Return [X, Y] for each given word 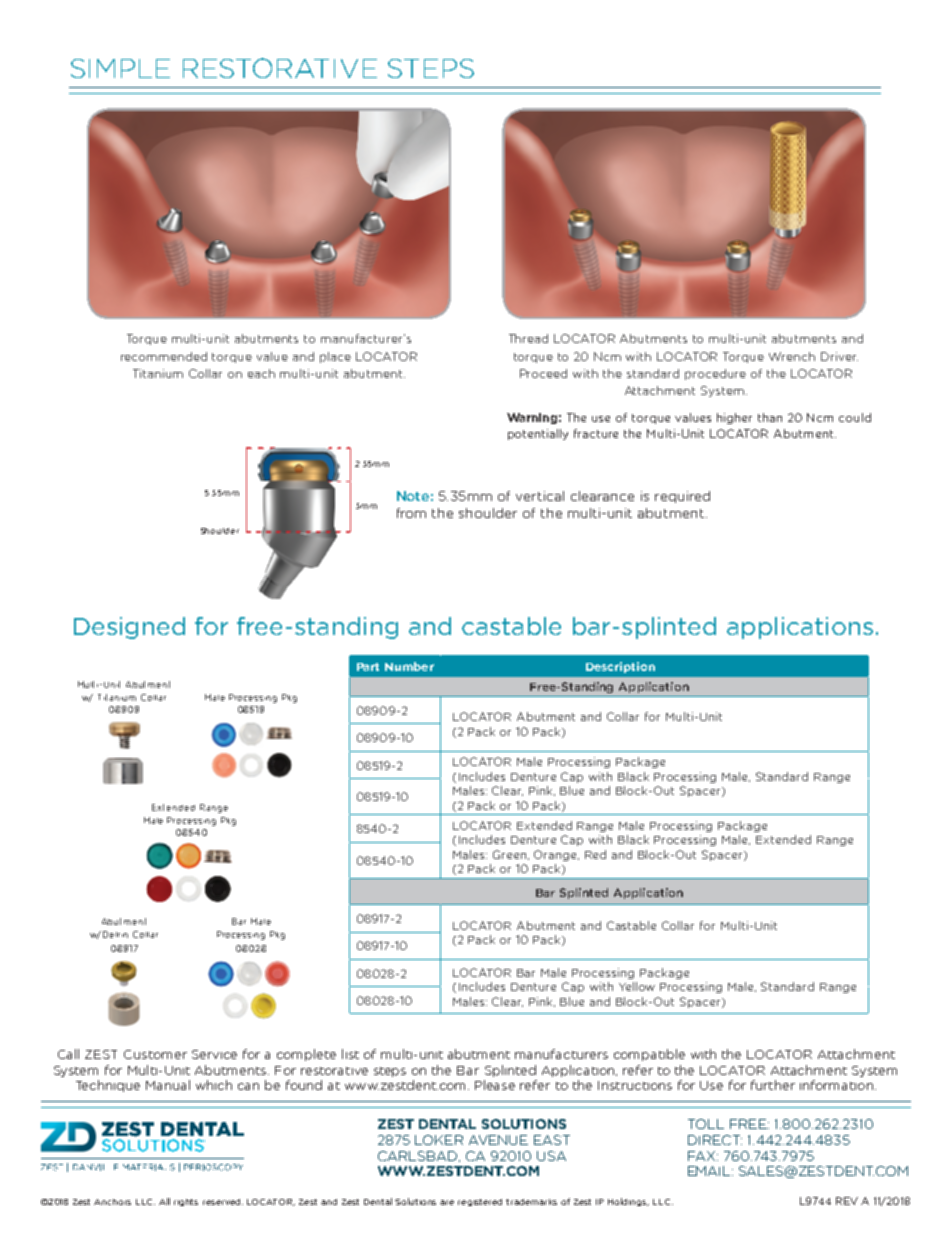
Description [620, 667]
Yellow [637, 986]
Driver [839, 356]
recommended [164, 356]
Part [368, 667]
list [350, 1054]
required [682, 497]
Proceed [543, 373]
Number [409, 666]
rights [186, 1202]
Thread [528, 338]
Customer [155, 1054]
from [411, 513]
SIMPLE [120, 68]
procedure [715, 374]
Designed [129, 628]
